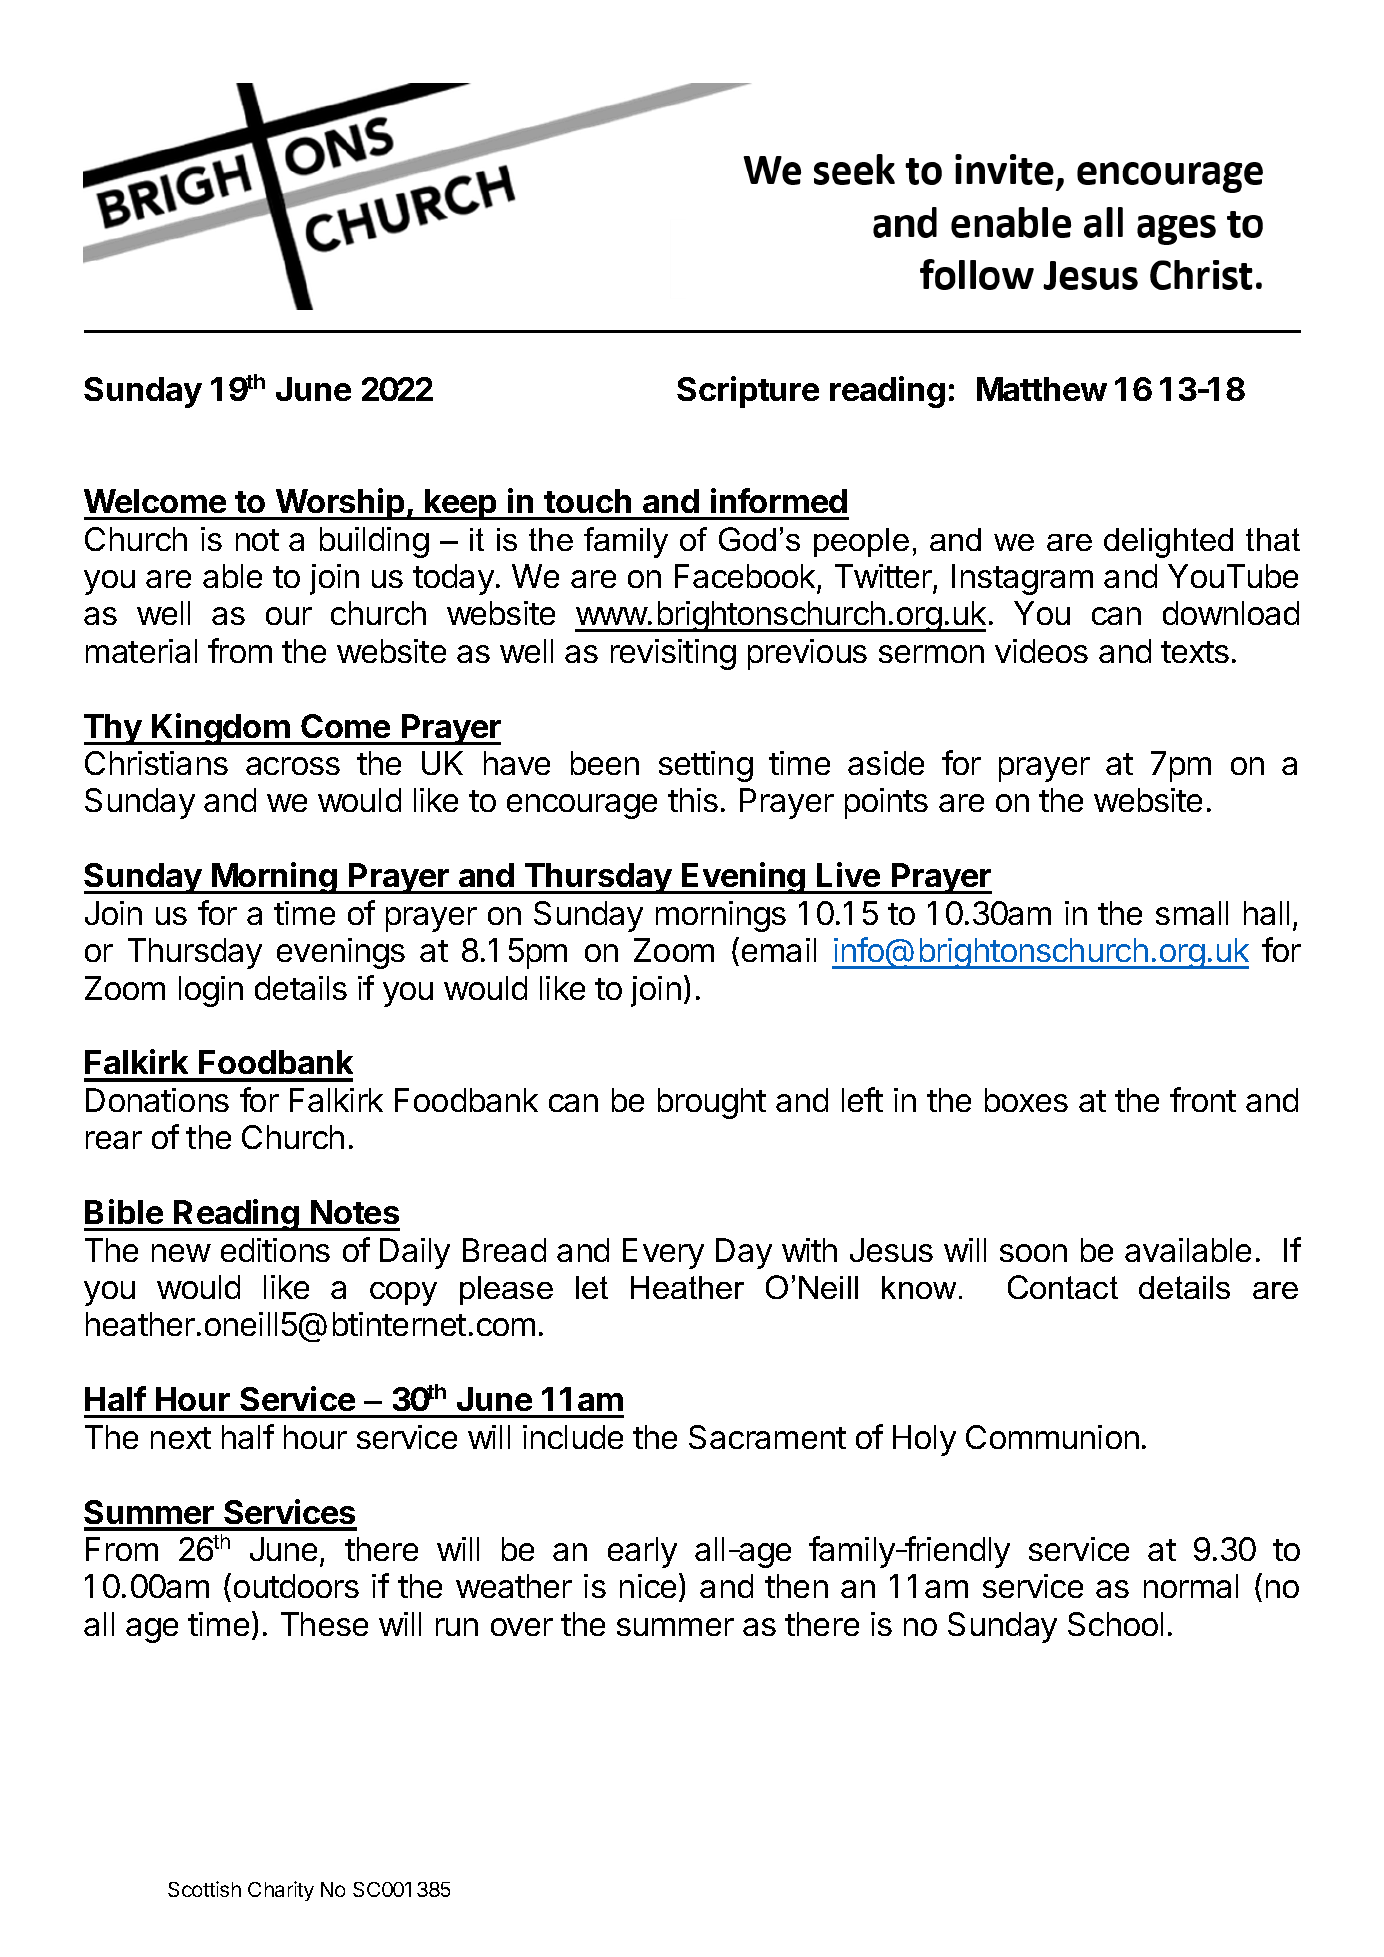 This screenshot has height=1957, width=1384. What do you see at coordinates (779, 950) in the screenshot?
I see `email` at bounding box center [779, 950].
